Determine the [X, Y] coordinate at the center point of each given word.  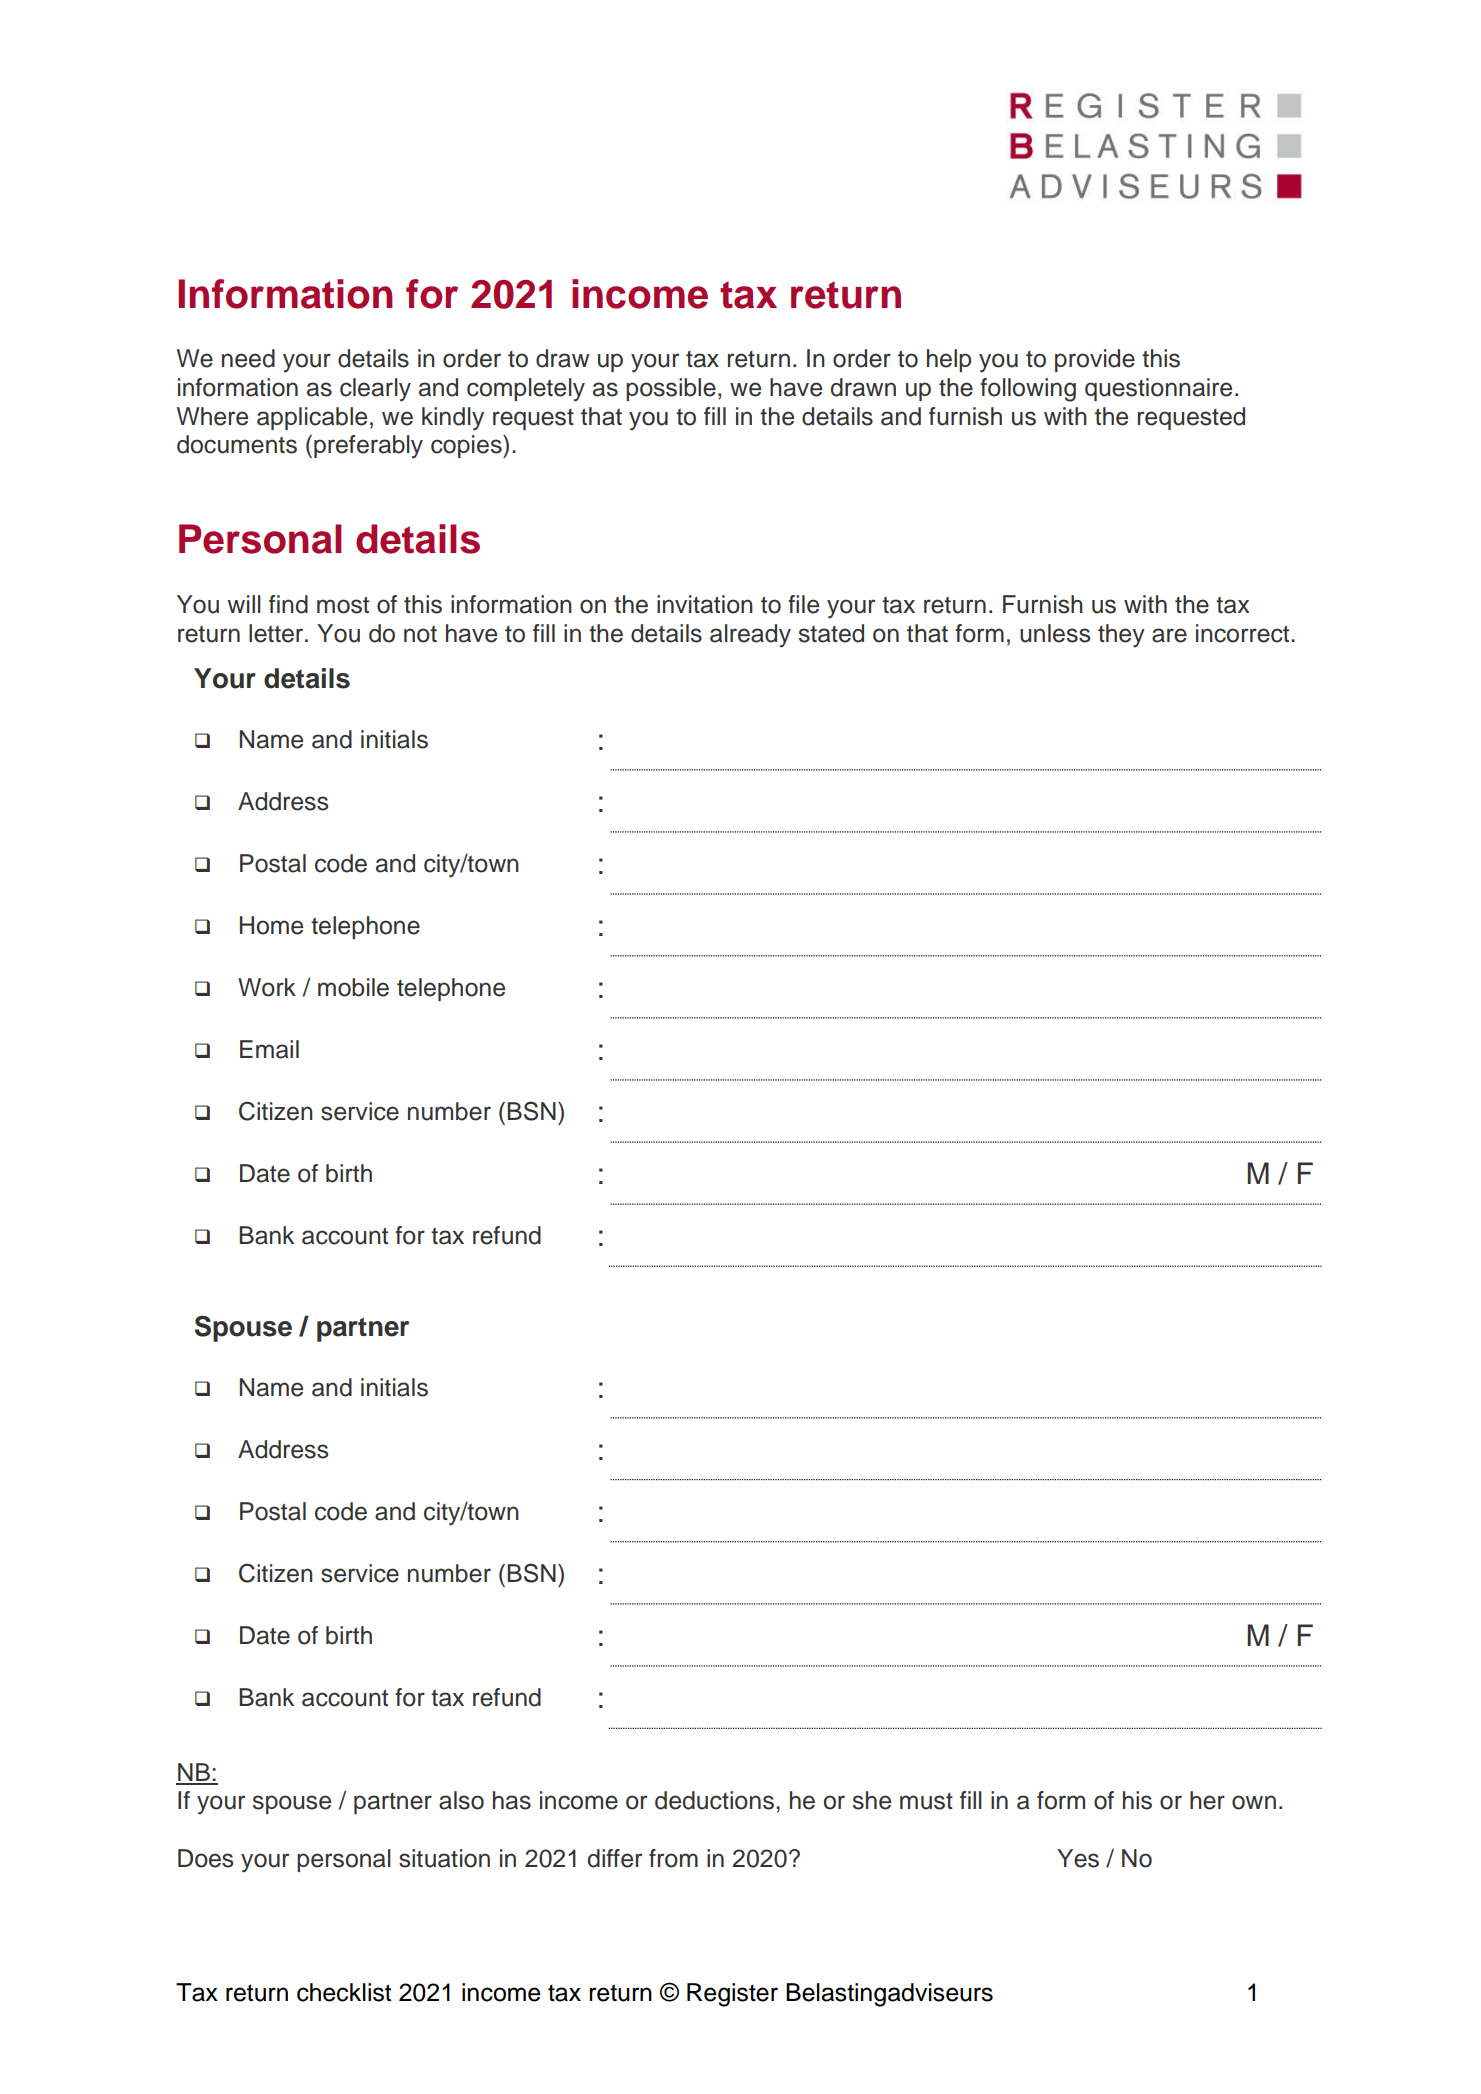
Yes [1078, 1858]
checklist [344, 1992]
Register [732, 1995]
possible [671, 389]
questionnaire [1158, 389]
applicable [312, 418]
